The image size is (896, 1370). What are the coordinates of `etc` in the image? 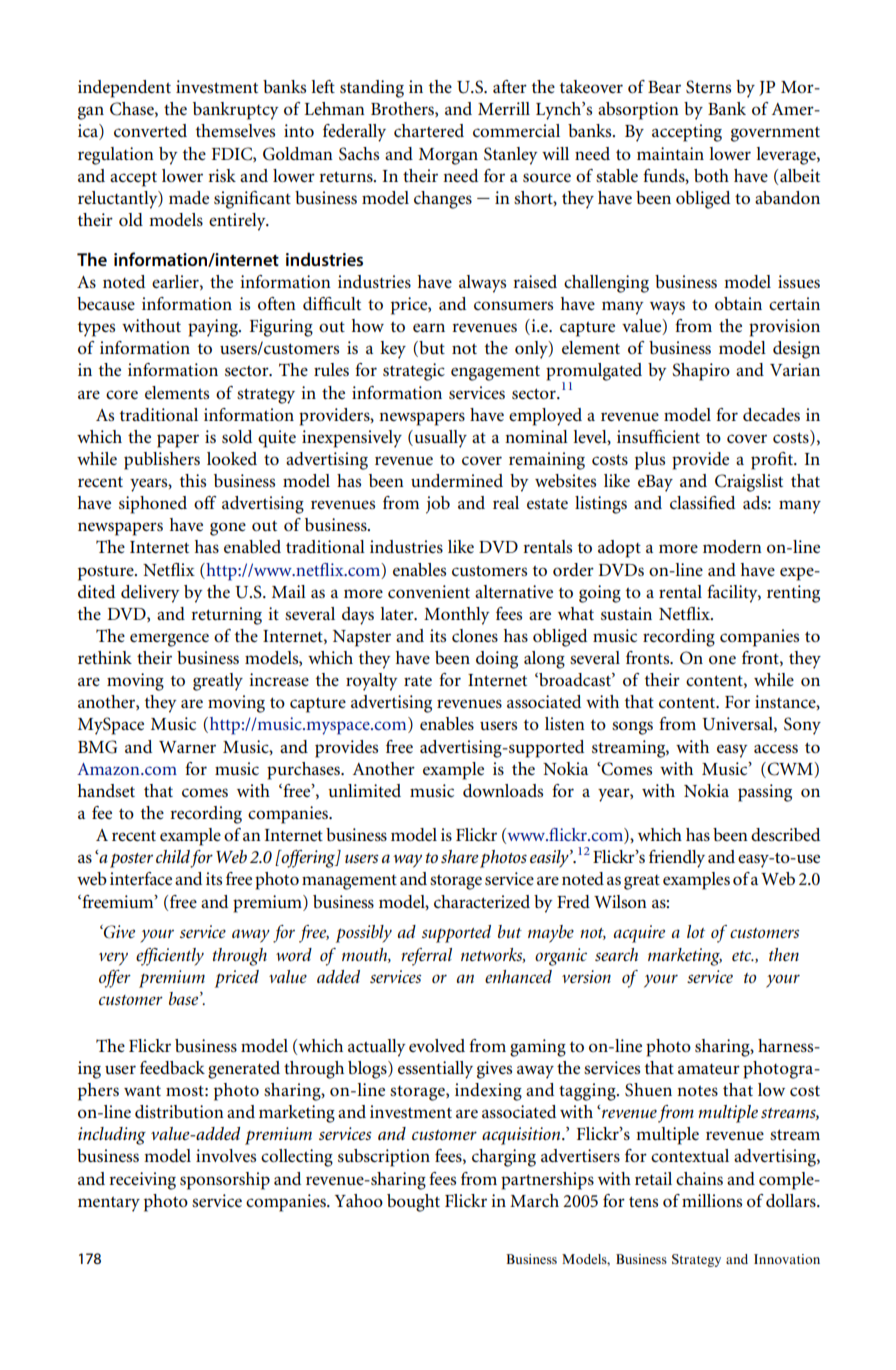 It's located at (743, 956).
